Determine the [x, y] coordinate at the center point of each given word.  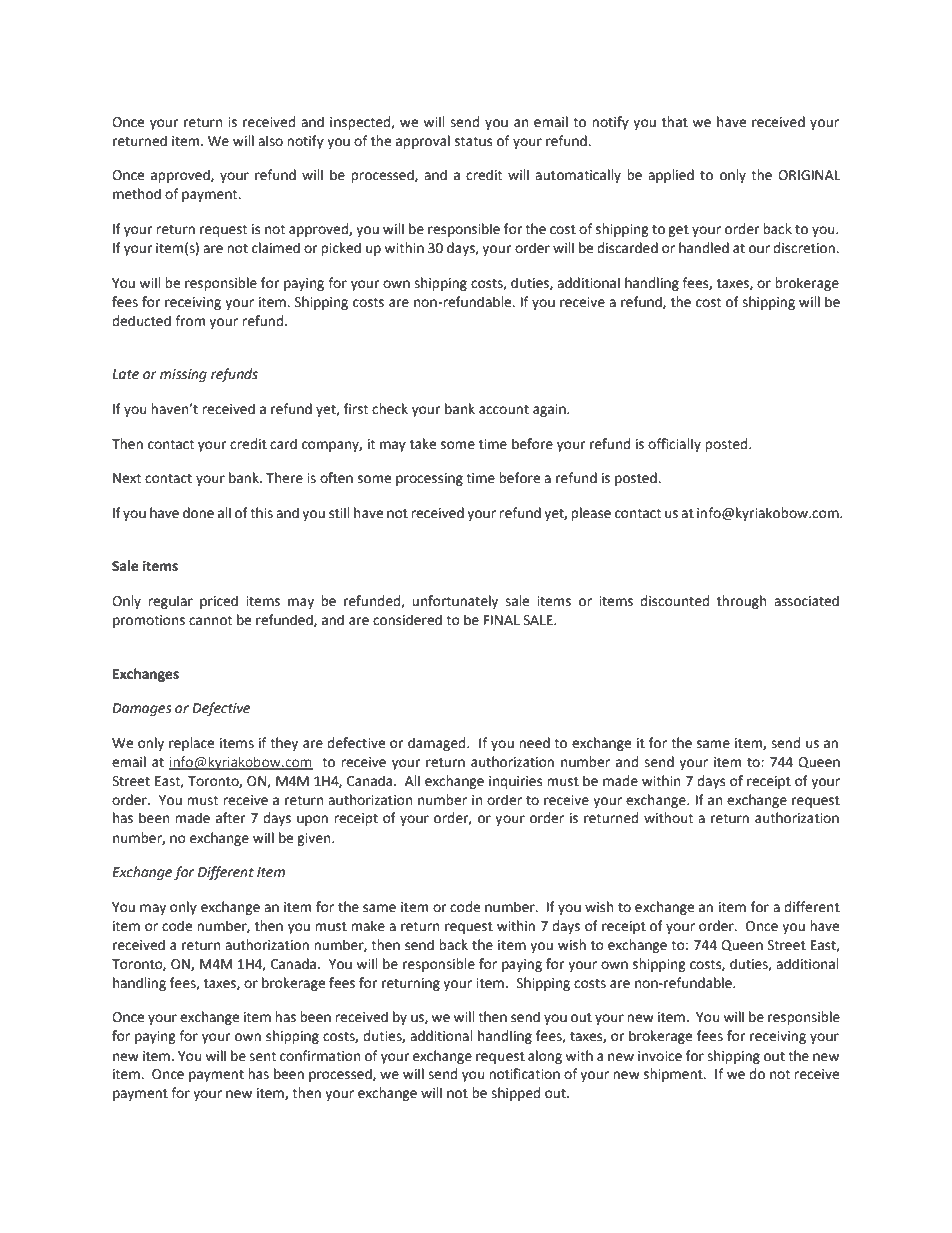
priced [219, 602]
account [504, 410]
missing [183, 375]
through [741, 602]
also [270, 141]
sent [262, 1056]
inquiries [515, 782]
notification [524, 1074]
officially [674, 445]
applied [671, 176]
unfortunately [455, 602]
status [473, 141]
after [230, 818]
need [534, 743]
